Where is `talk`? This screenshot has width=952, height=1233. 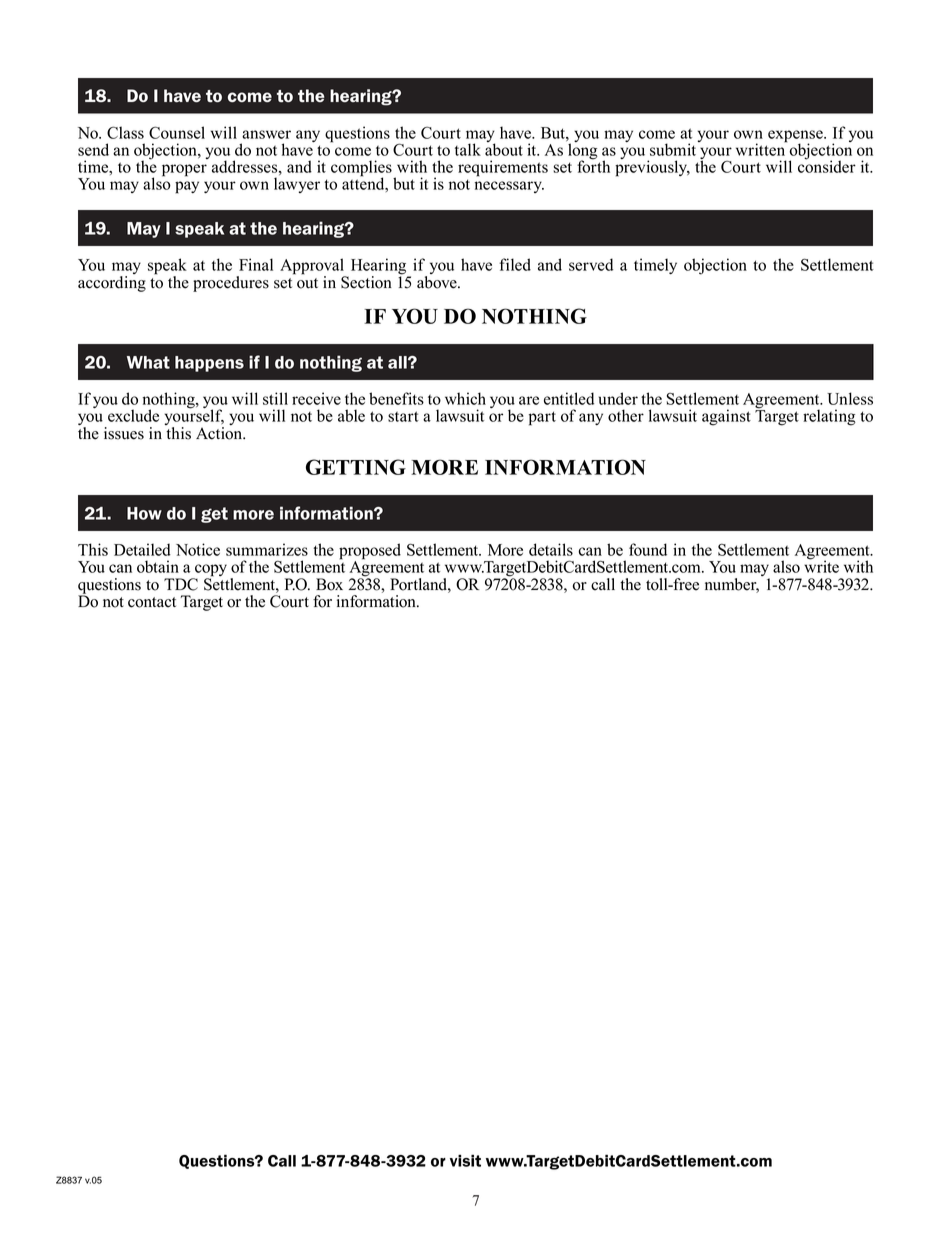
talk is located at coordinates (468, 149).
